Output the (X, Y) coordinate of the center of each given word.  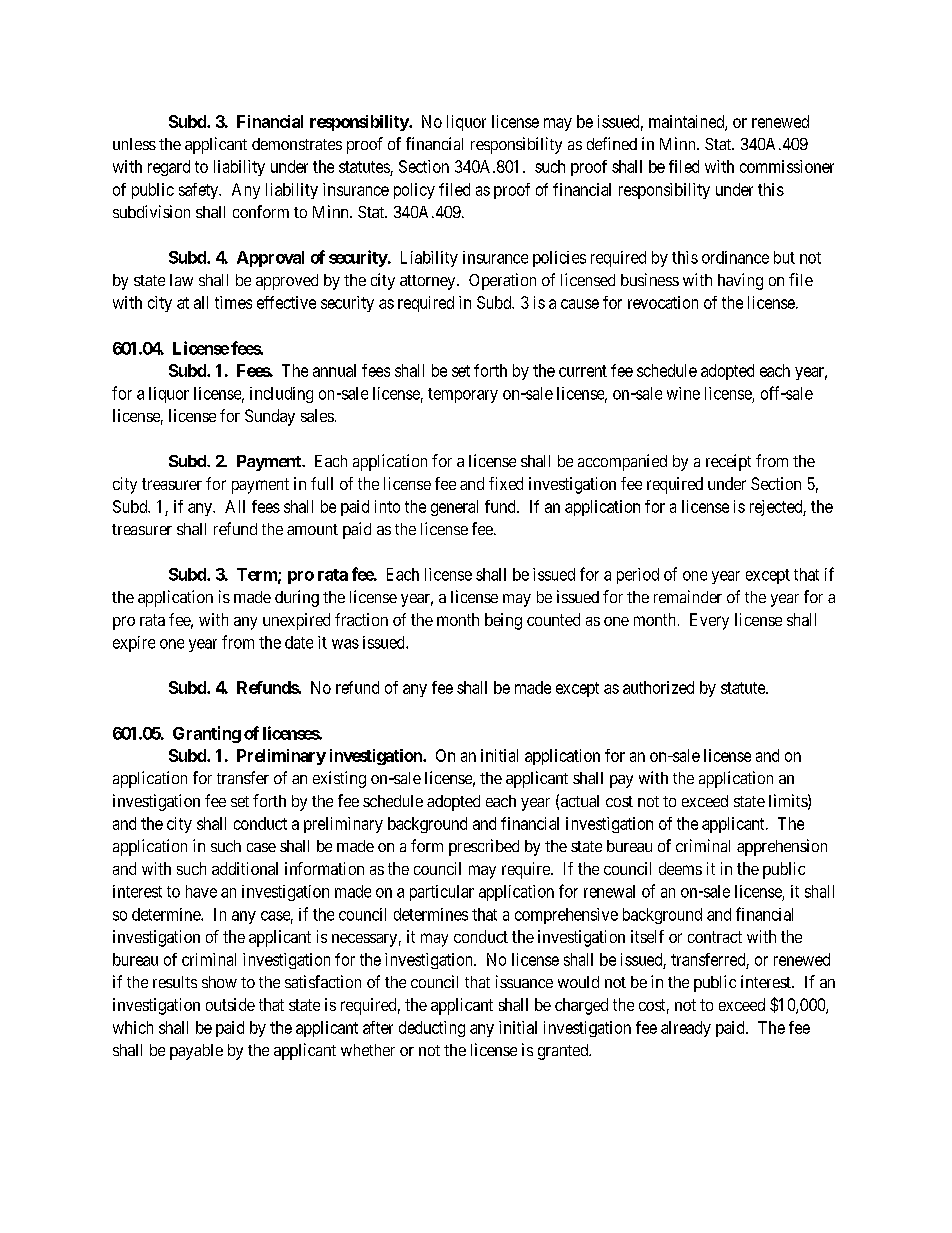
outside (230, 1004)
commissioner (787, 166)
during (297, 598)
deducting (432, 1029)
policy (414, 191)
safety (200, 191)
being (503, 621)
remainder (688, 596)
